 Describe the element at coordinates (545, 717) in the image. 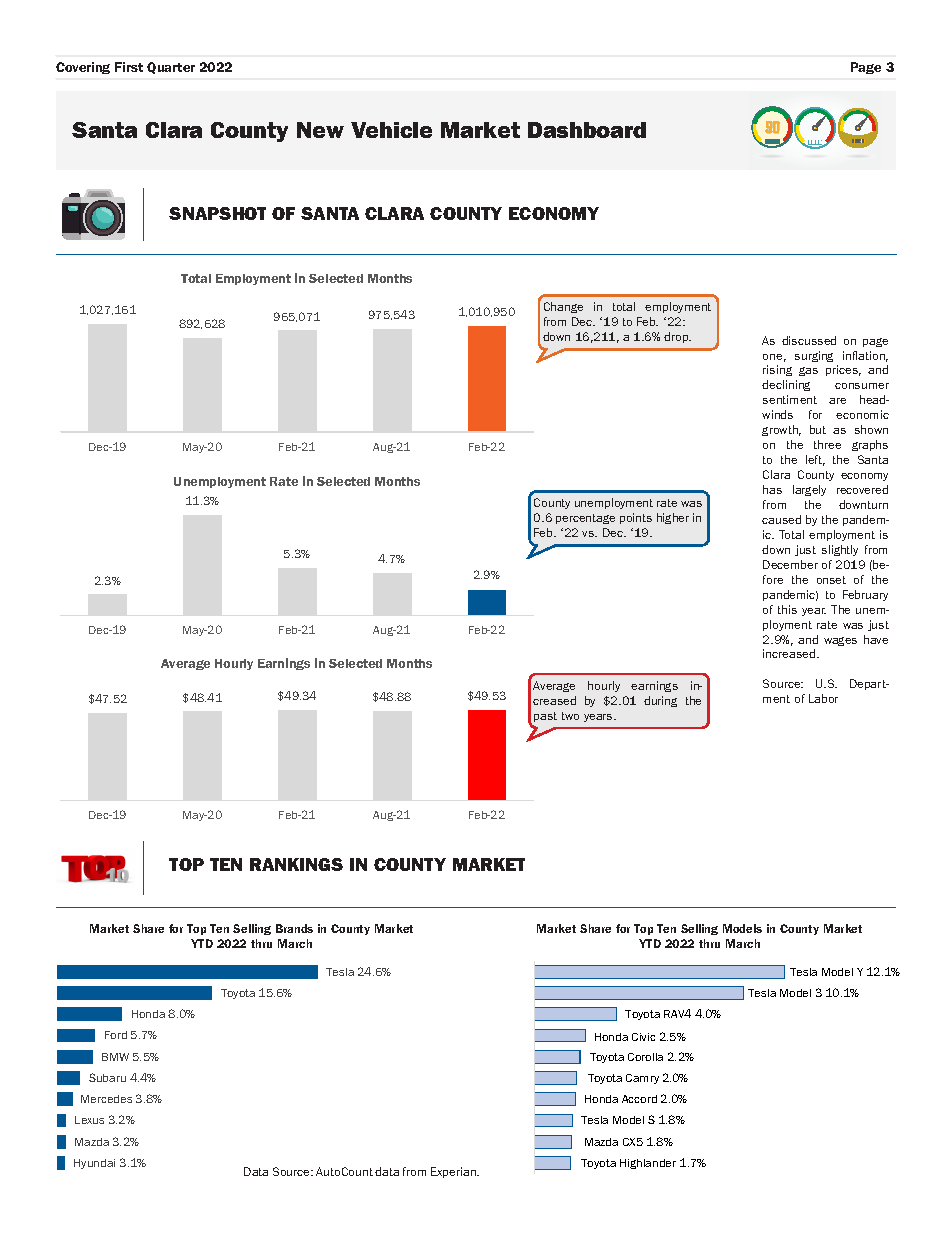

I see `past` at that location.
